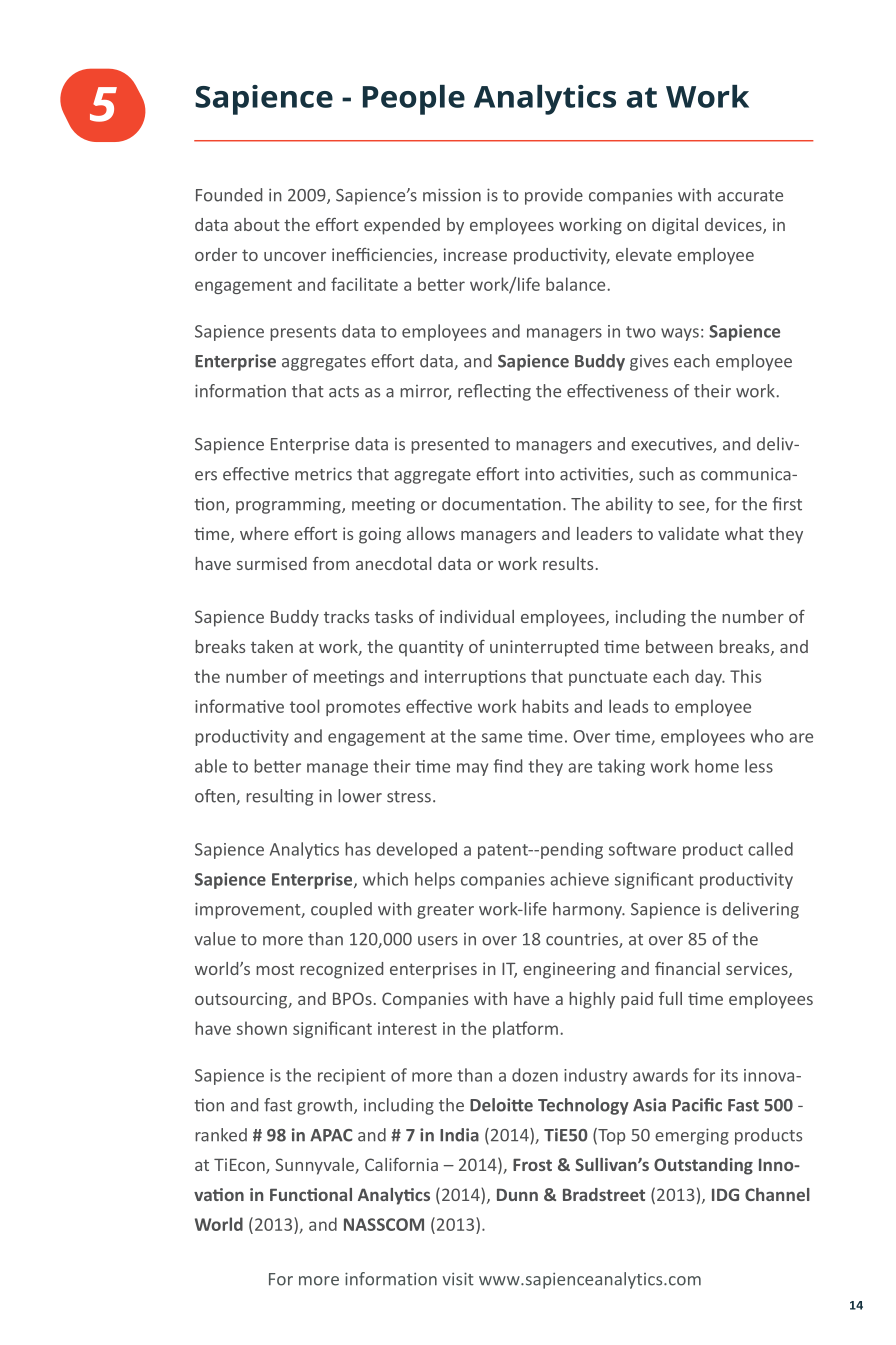 This document has height=1345, width=896. What do you see at coordinates (304, 706) in the document?
I see `tool` at bounding box center [304, 706].
